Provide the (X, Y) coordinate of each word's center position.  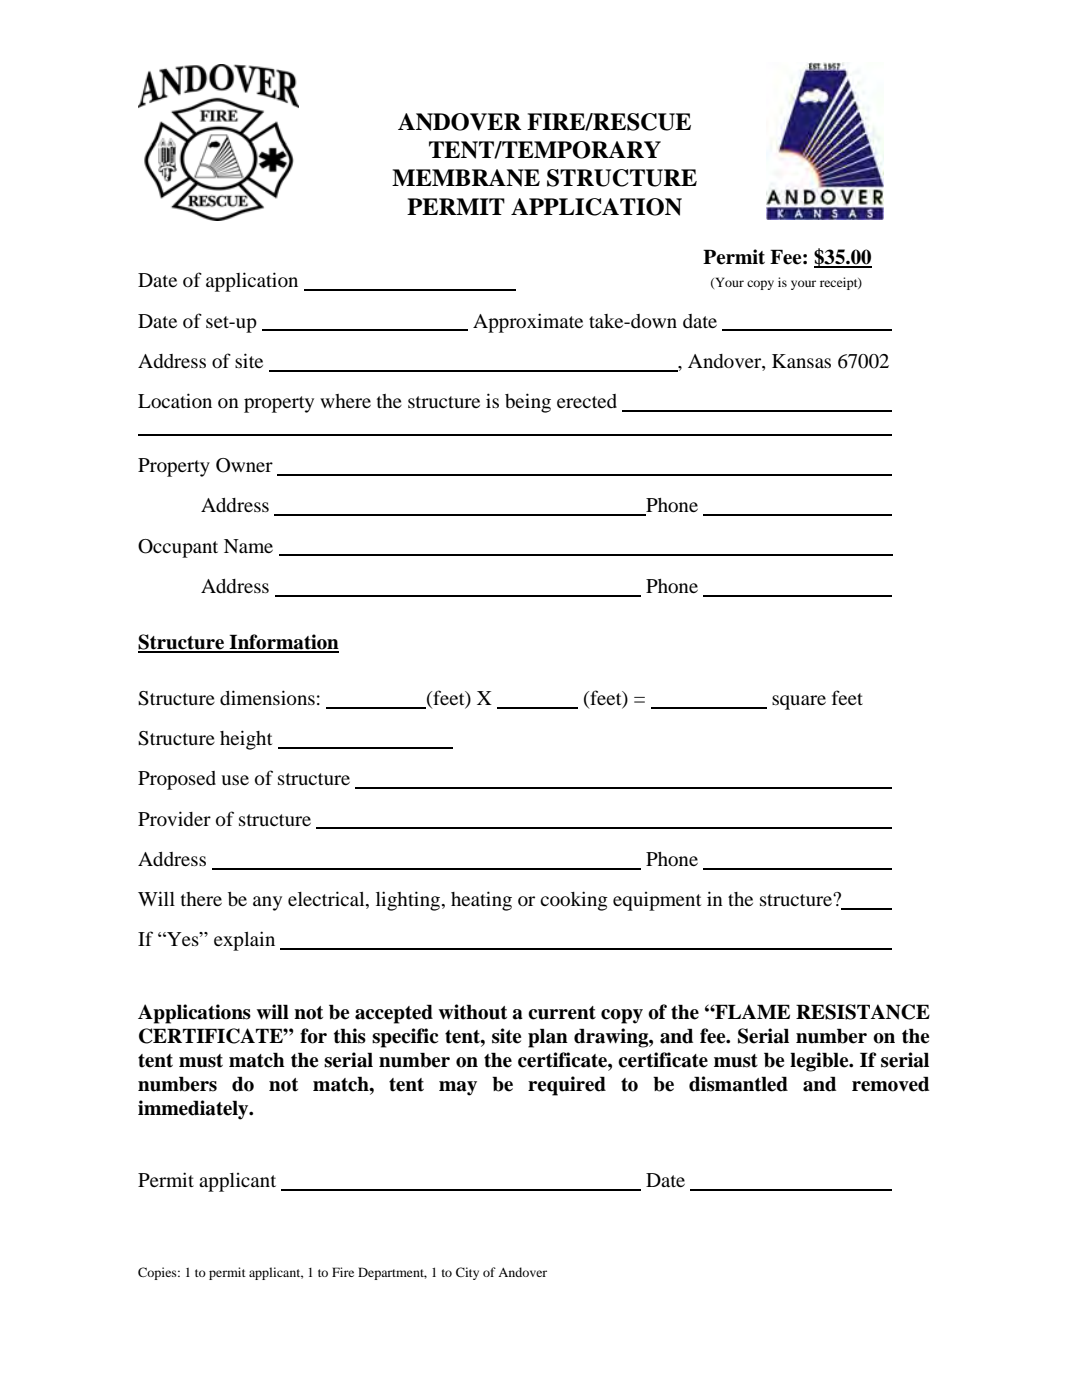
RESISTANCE (863, 1012)
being (528, 403)
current (562, 1013)
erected (587, 401)
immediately (194, 1110)
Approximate (528, 323)
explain (244, 941)
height (246, 740)
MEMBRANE (466, 178)
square (799, 702)
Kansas (801, 361)
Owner (244, 465)
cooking (574, 901)
